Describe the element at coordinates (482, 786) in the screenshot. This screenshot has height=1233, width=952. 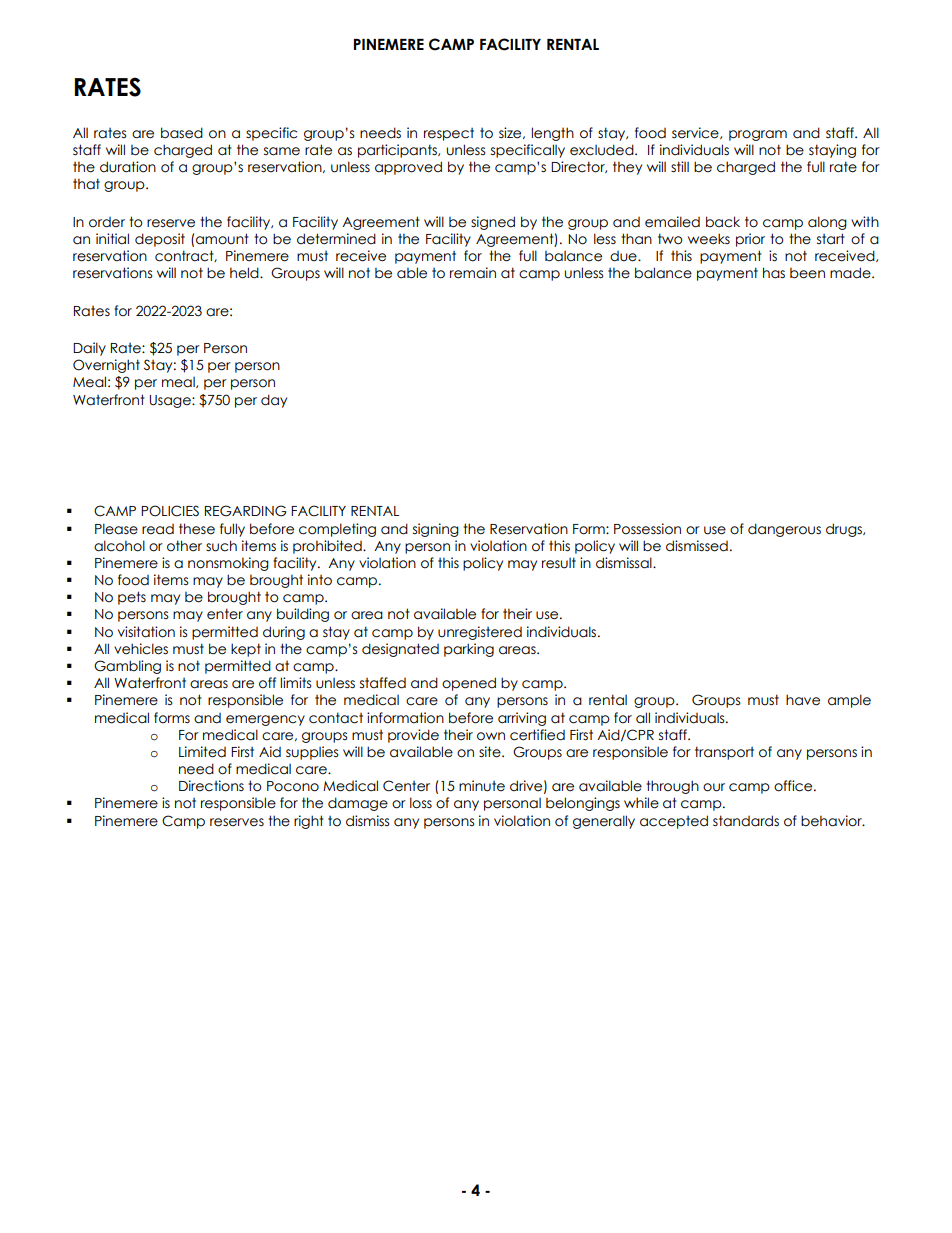
I see `minute` at that location.
